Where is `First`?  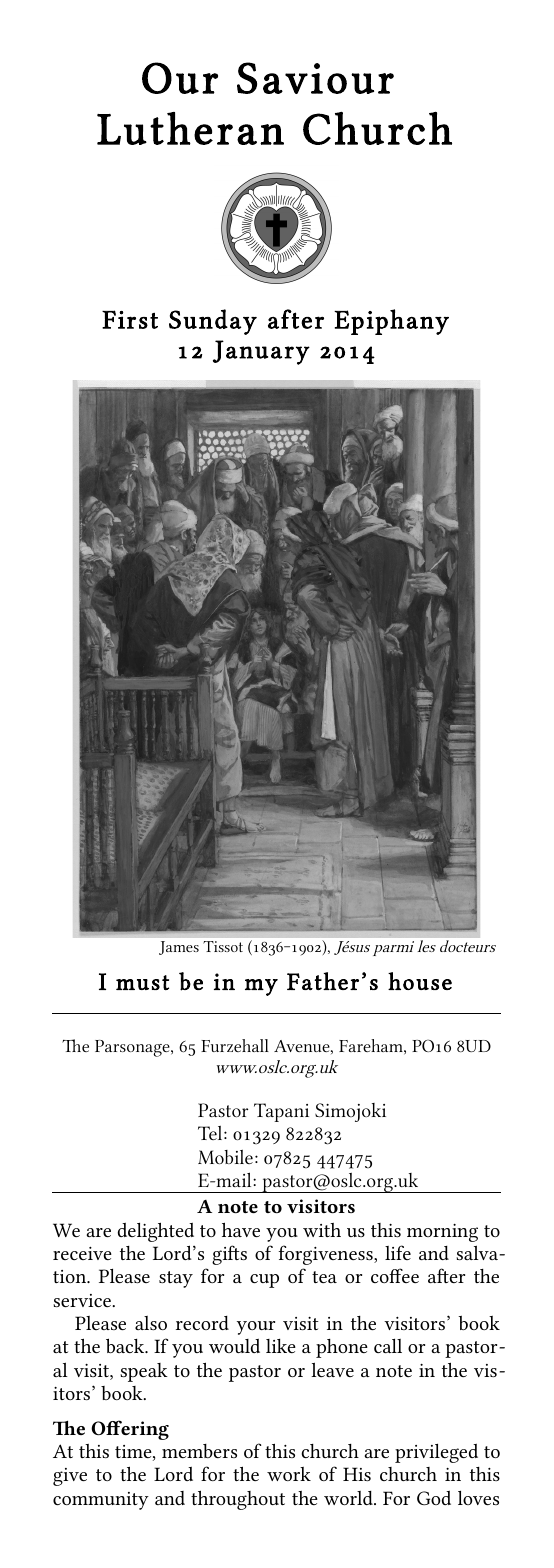 First is located at coordinates (130, 319).
